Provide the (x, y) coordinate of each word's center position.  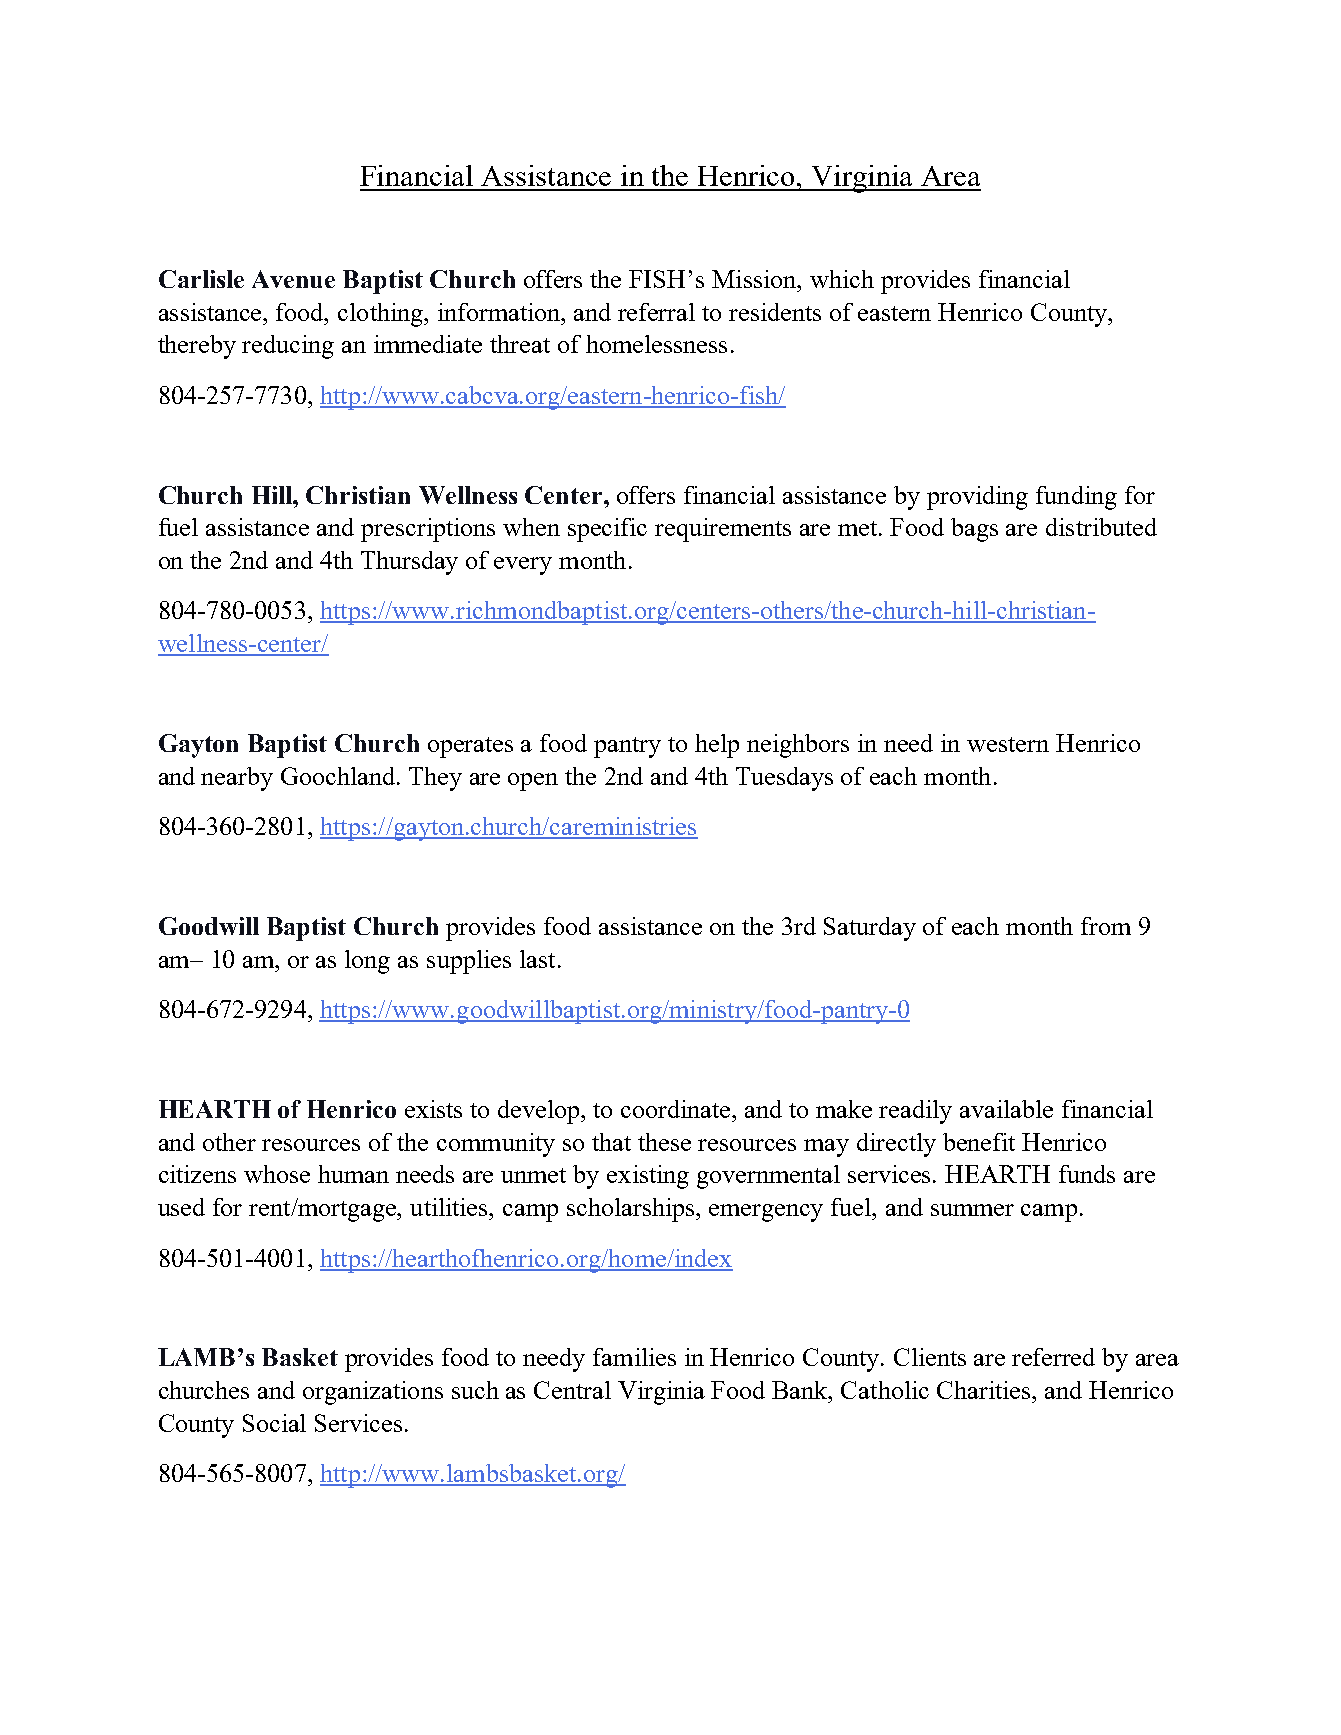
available (1006, 1109)
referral (656, 312)
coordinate (677, 1109)
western (1008, 744)
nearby (237, 779)
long (367, 962)
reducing (288, 347)
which (842, 279)
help (717, 746)
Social (274, 1423)
